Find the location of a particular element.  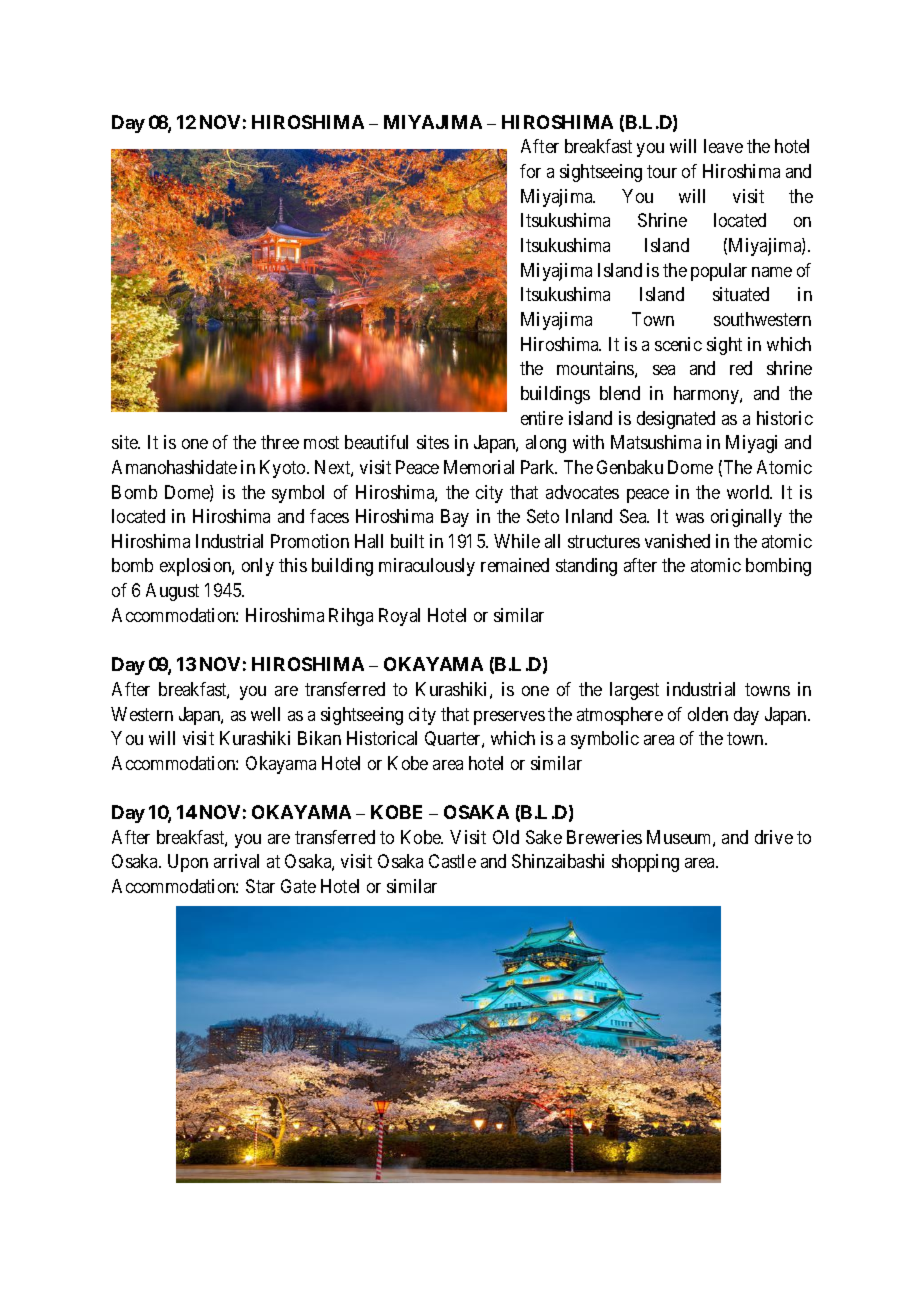

three is located at coordinates (280, 442).
